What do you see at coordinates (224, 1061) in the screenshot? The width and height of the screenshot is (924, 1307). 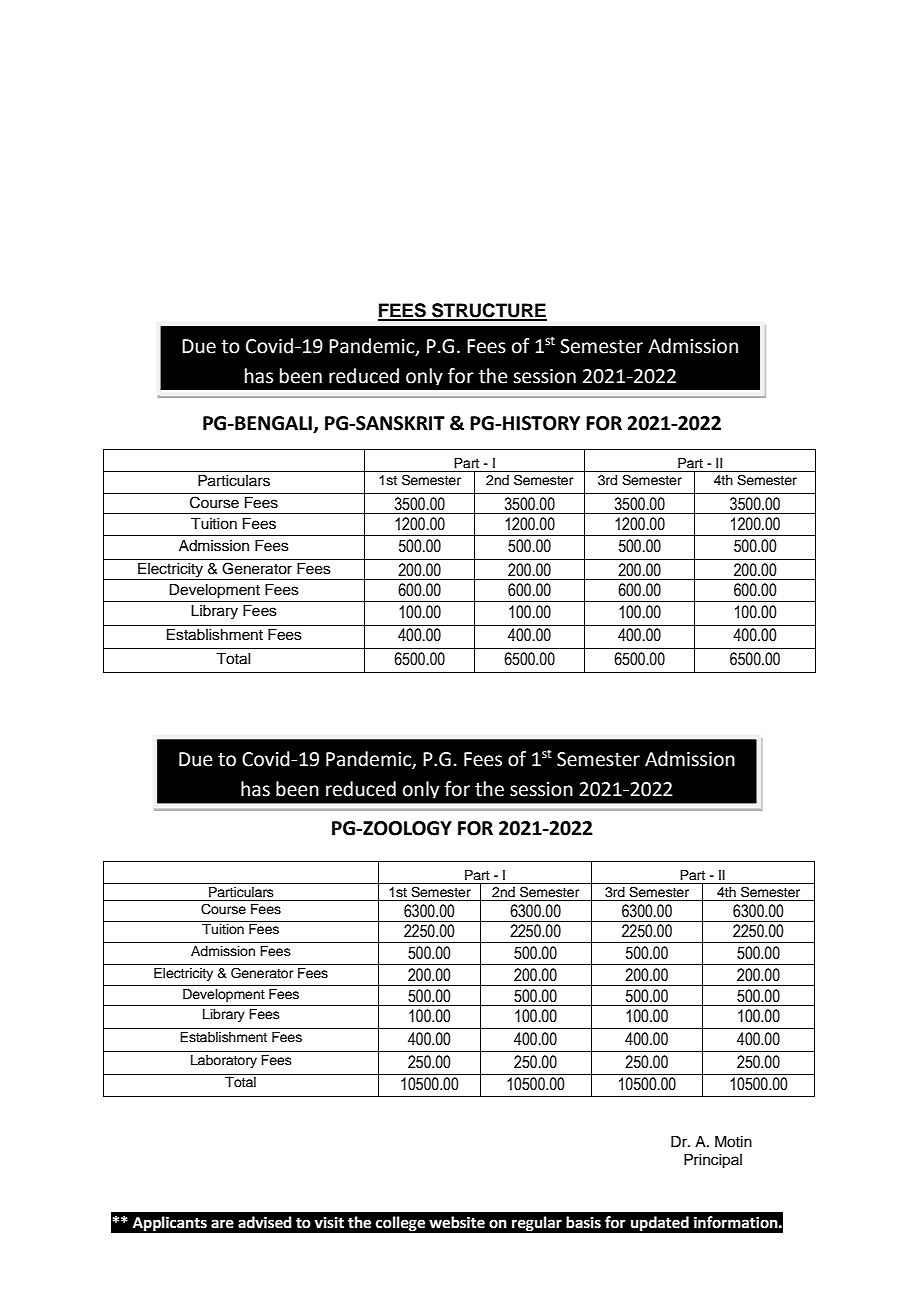 I see `Laboratory` at bounding box center [224, 1061].
